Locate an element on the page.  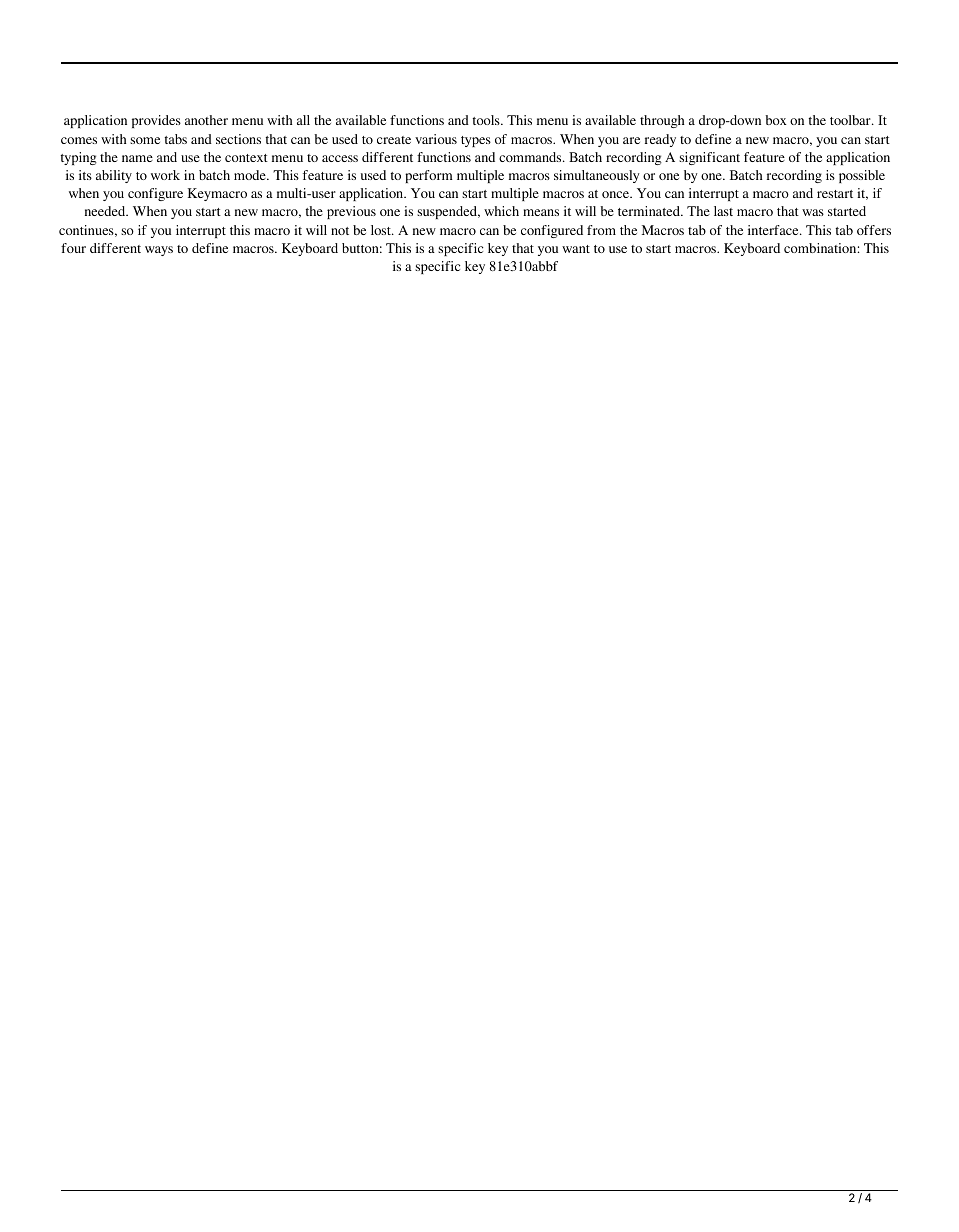
ways is located at coordinates (159, 251).
